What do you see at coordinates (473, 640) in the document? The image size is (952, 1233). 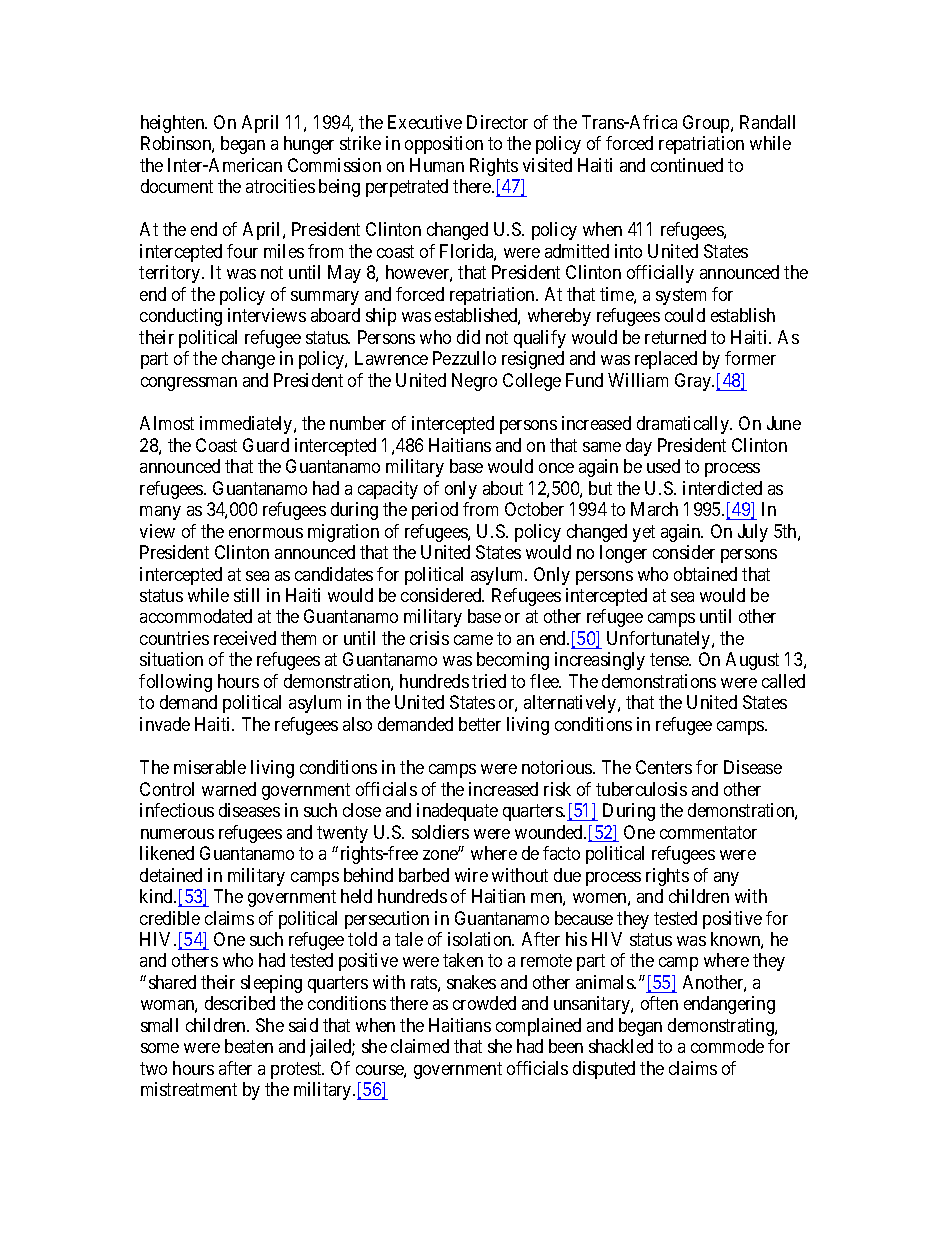 I see `came` at bounding box center [473, 640].
